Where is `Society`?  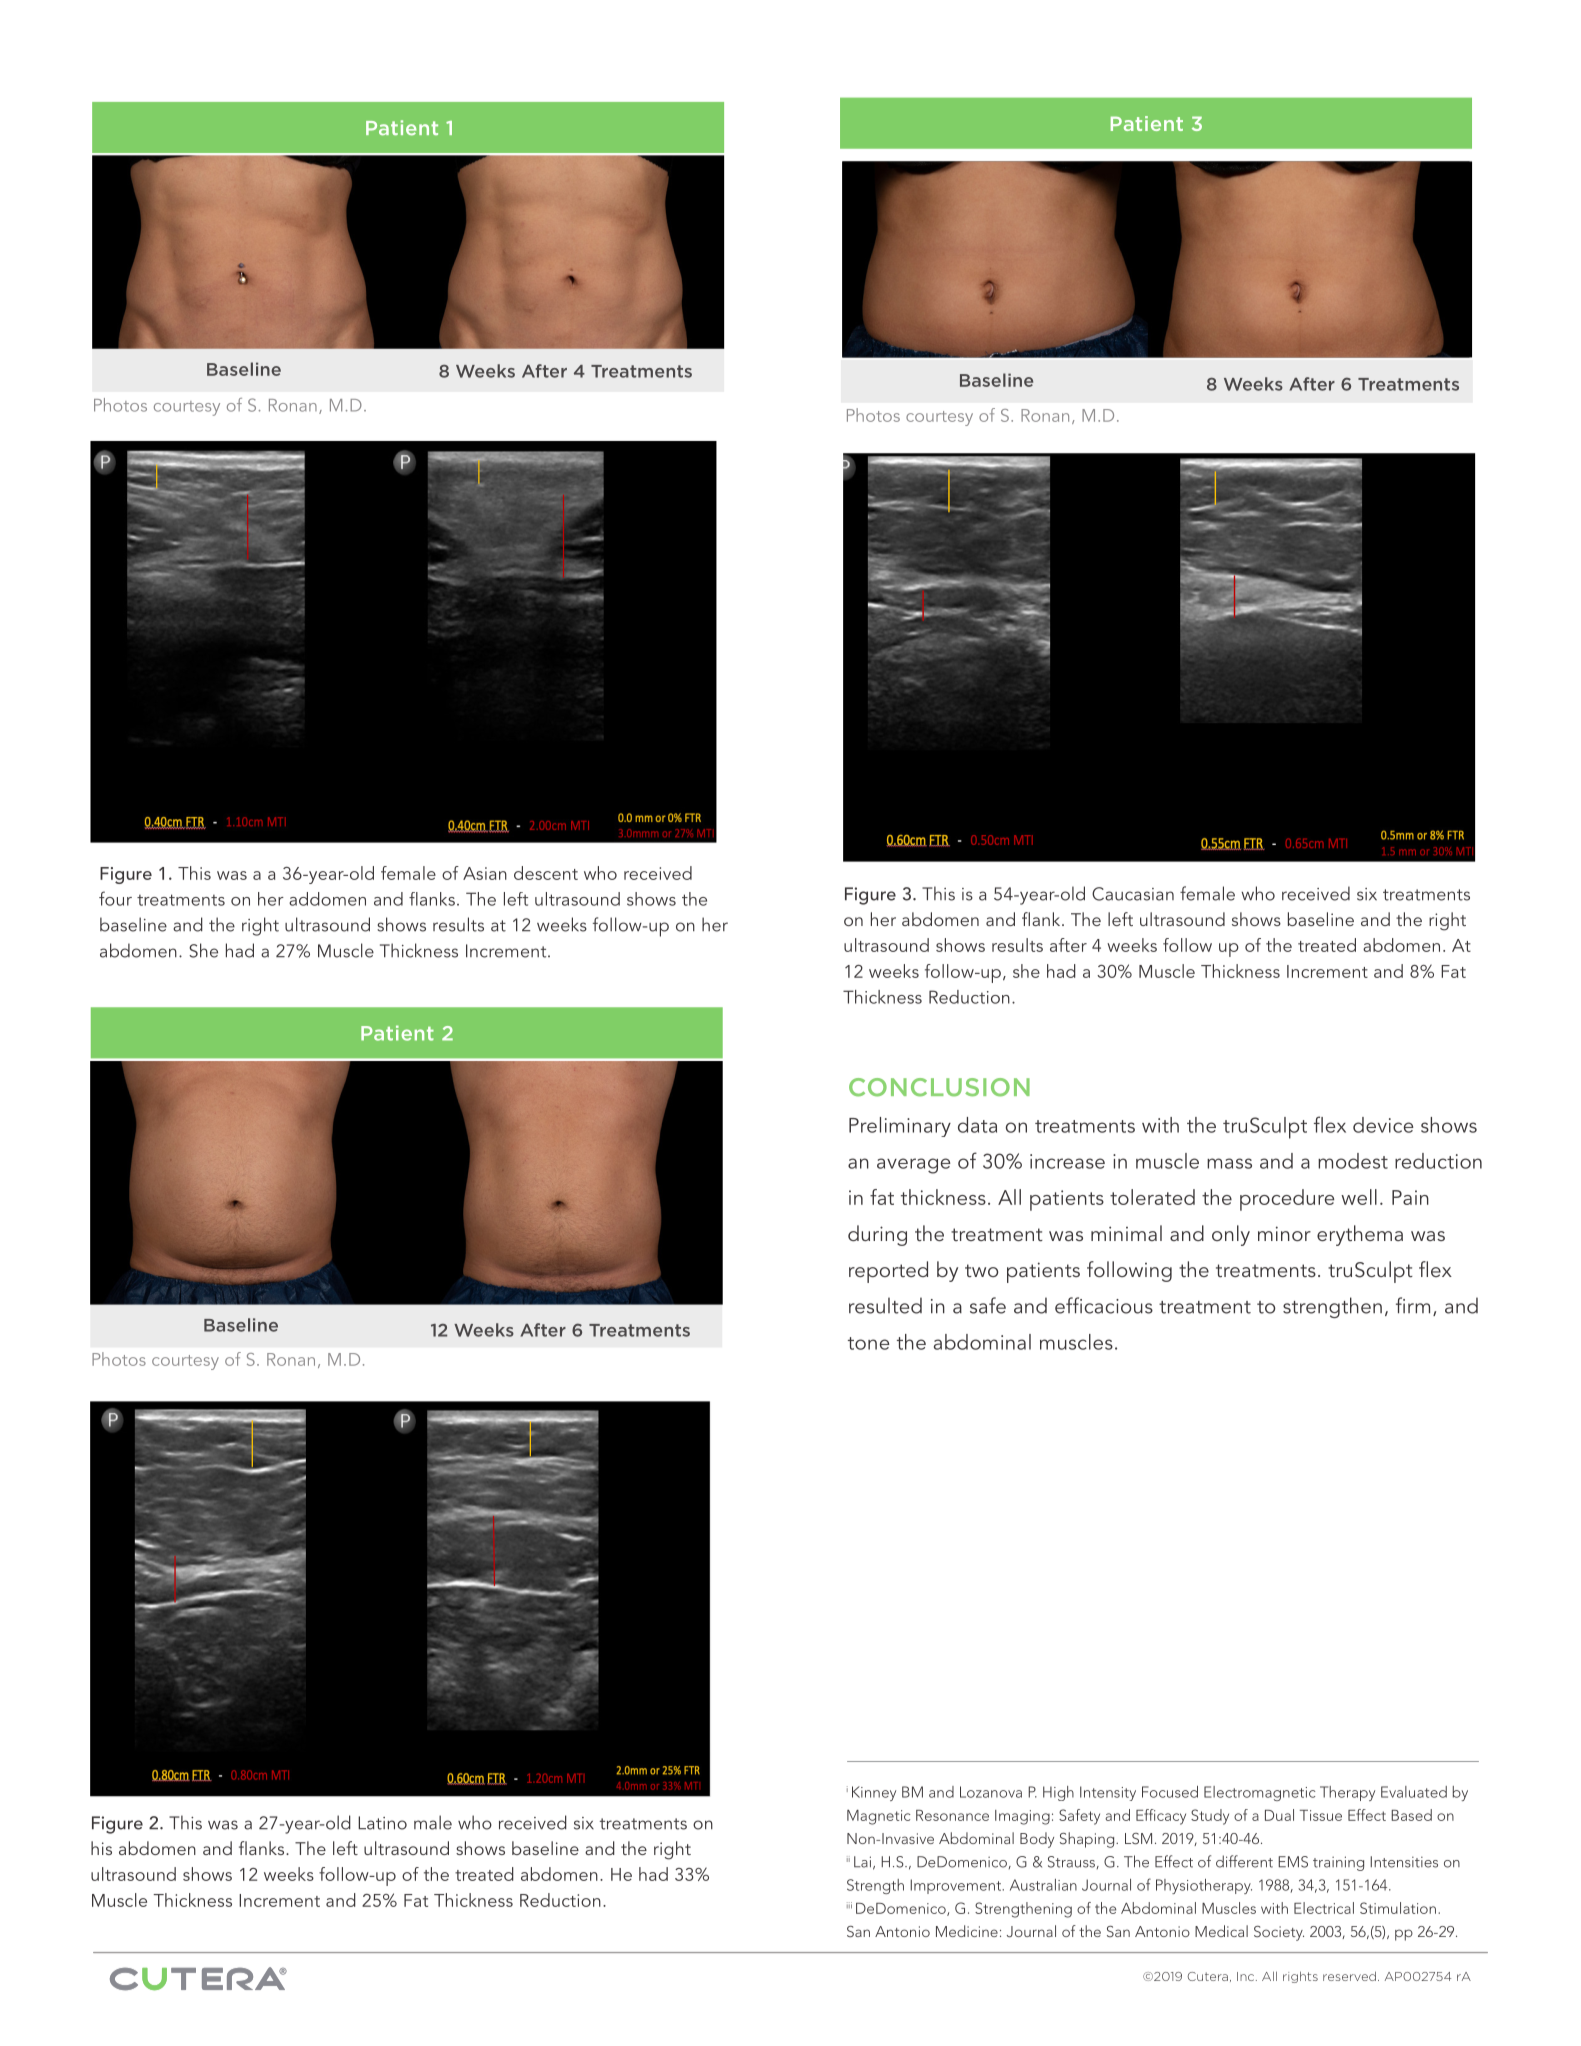
Society is located at coordinates (1279, 1933).
